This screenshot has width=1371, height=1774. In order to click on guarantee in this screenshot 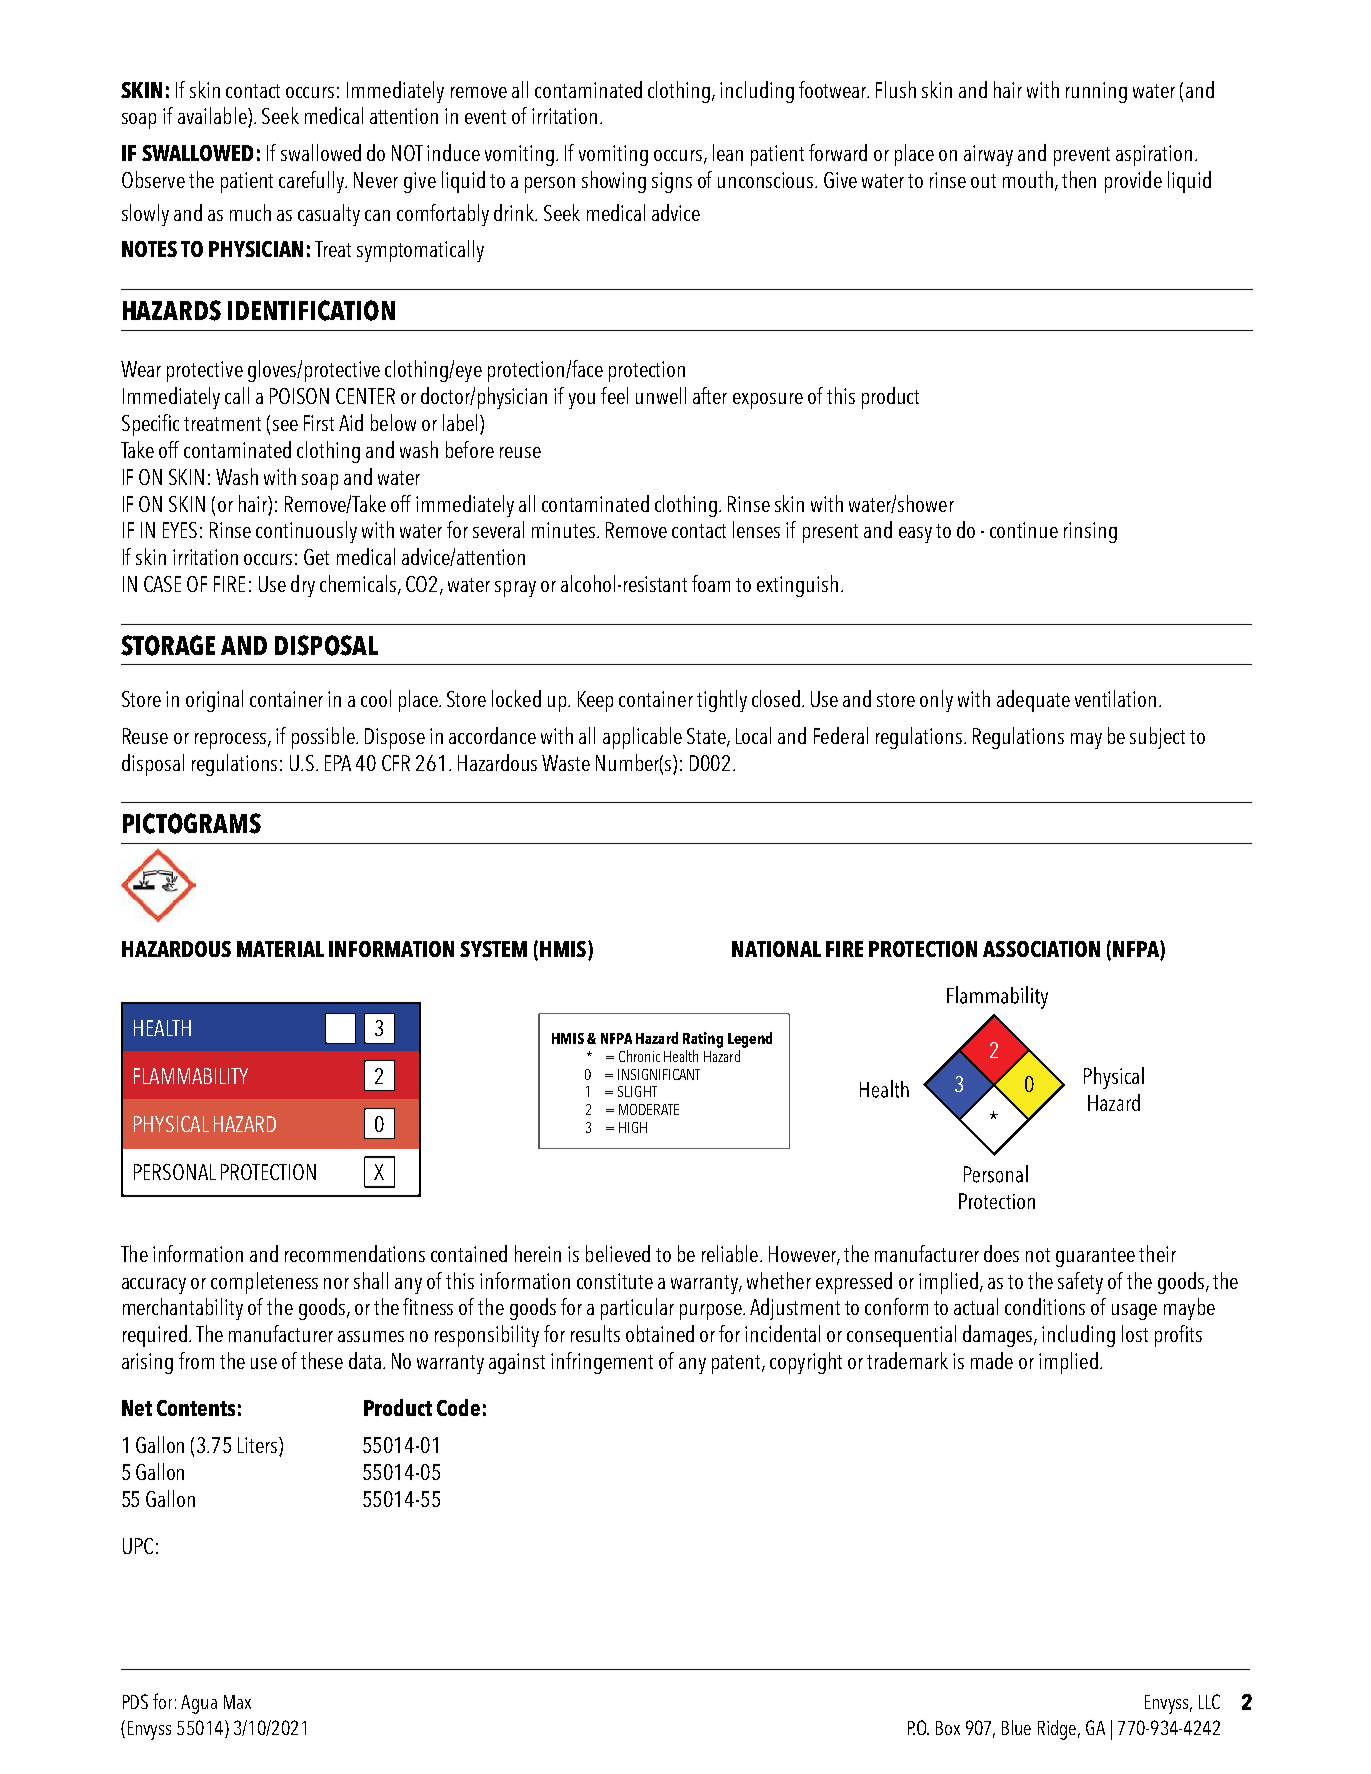, I will do `click(1095, 1257)`.
